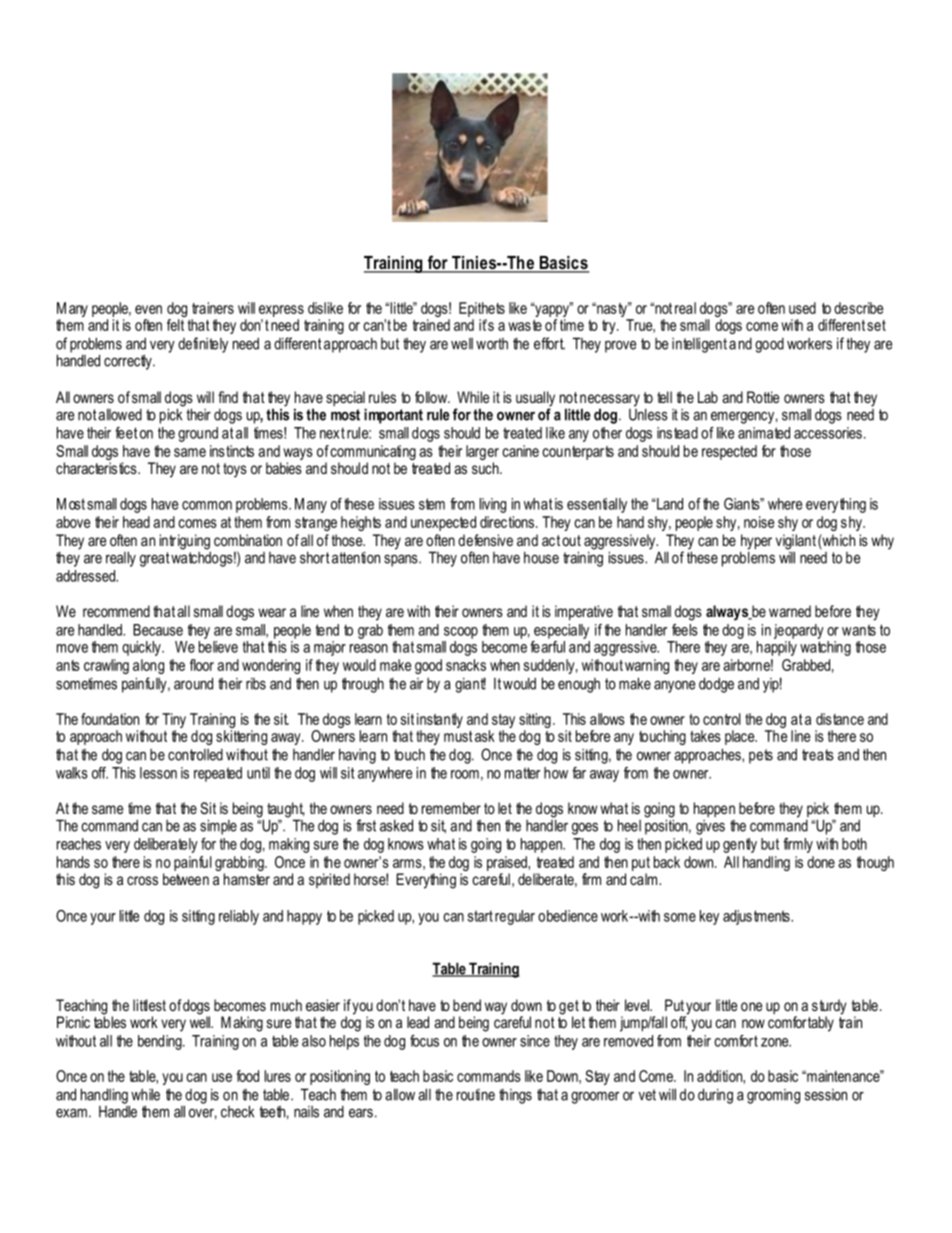  Describe the element at coordinates (492, 344) in the document. I see `worth` at that location.
